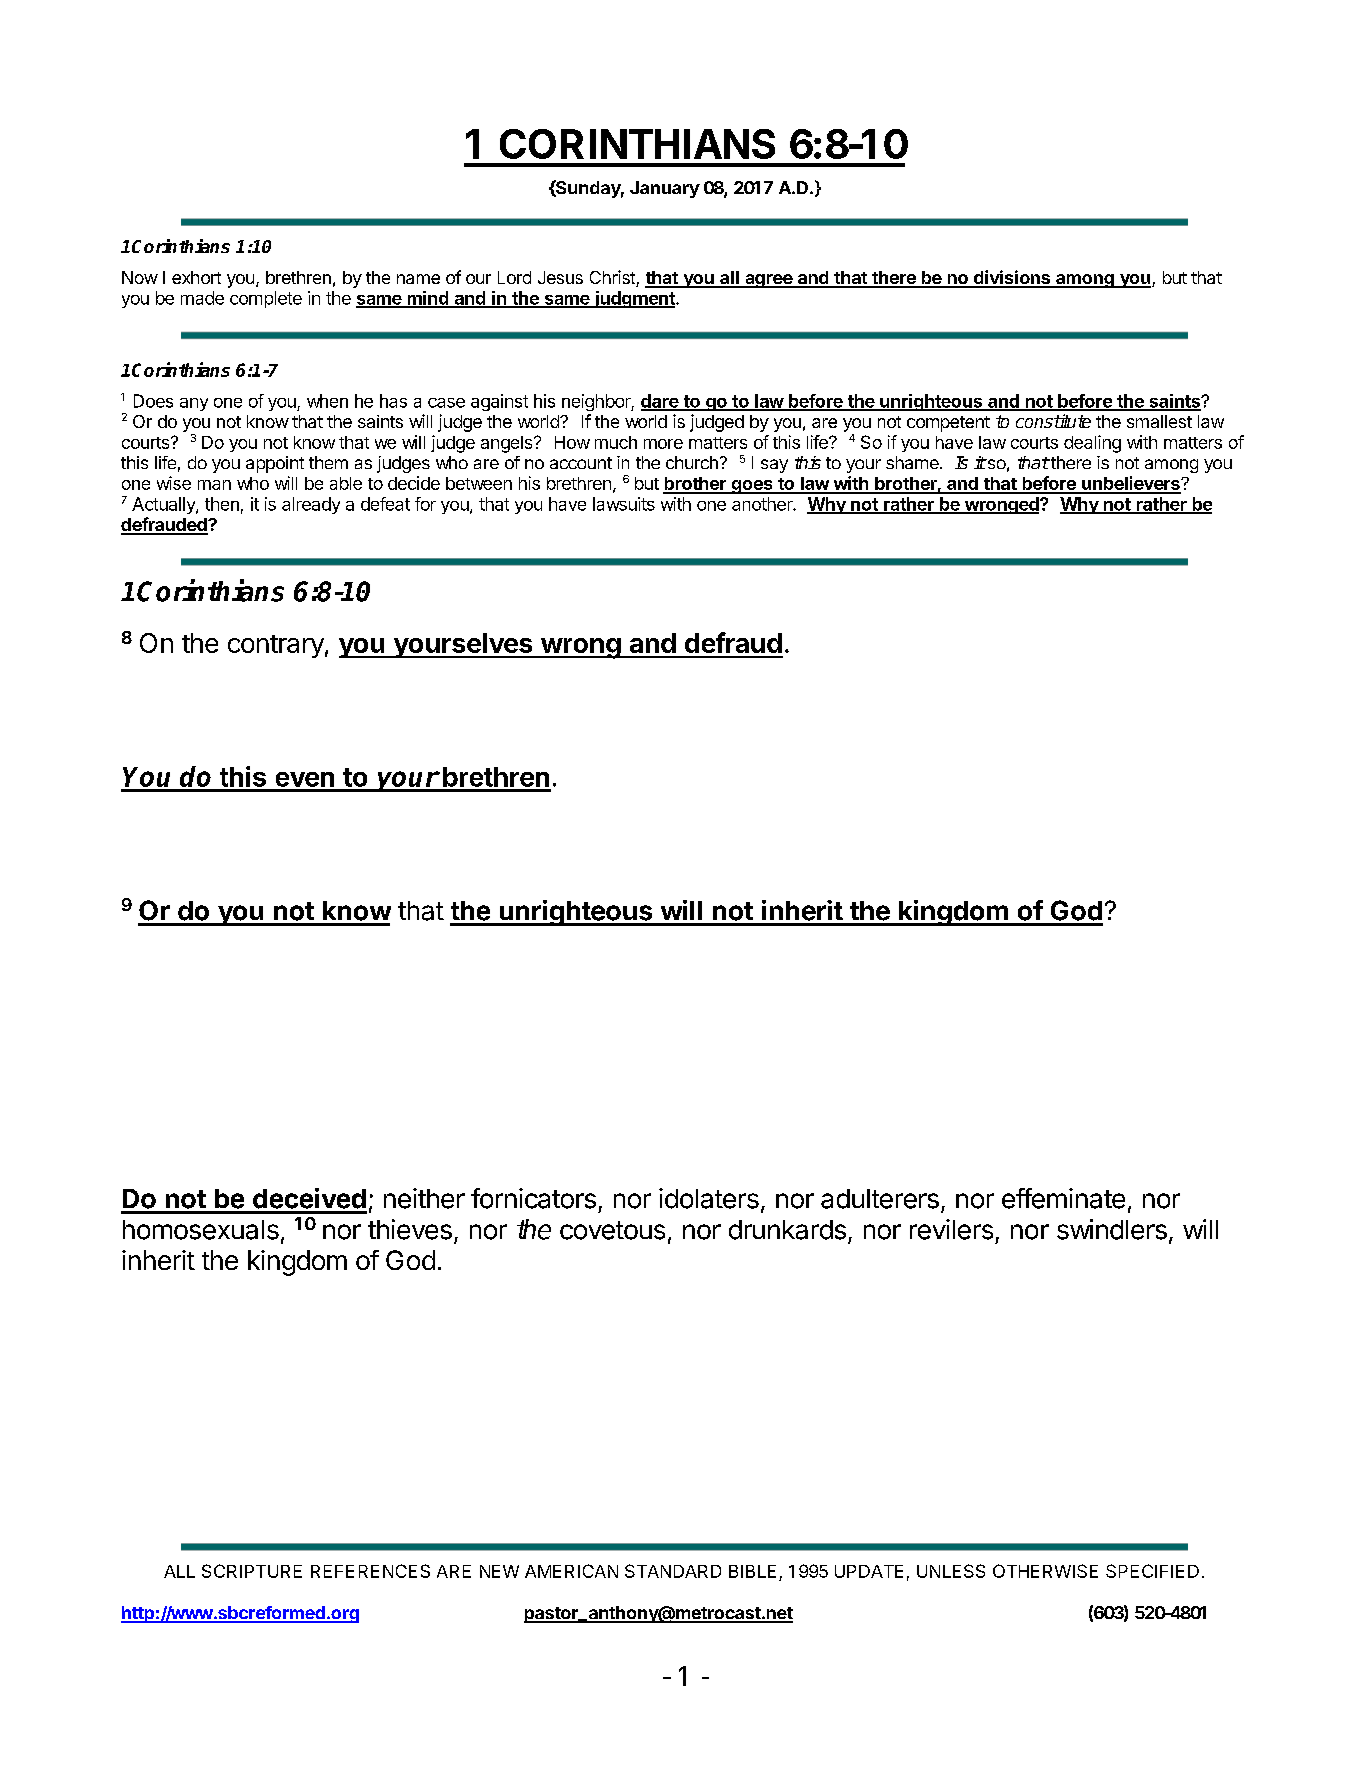 Image resolution: width=1369 pixels, height=1772 pixels. Describe the element at coordinates (709, 1198) in the document. I see `idolaters` at that location.
